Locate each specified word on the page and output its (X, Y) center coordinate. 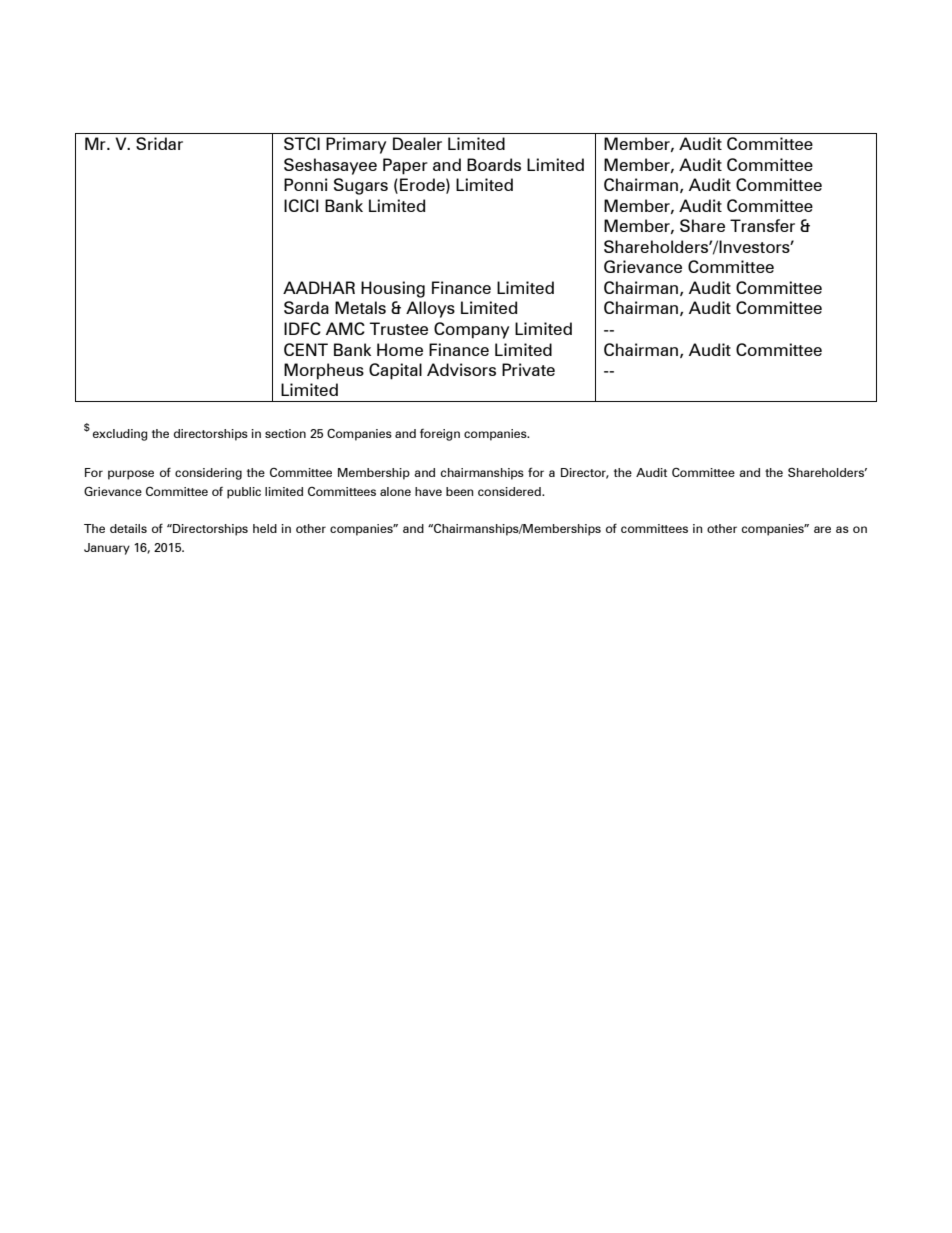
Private (528, 369)
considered (510, 491)
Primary (356, 145)
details (128, 528)
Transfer (762, 225)
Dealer (417, 143)
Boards (494, 164)
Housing (393, 289)
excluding (120, 435)
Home (400, 349)
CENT (306, 349)
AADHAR (319, 287)
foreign (440, 435)
